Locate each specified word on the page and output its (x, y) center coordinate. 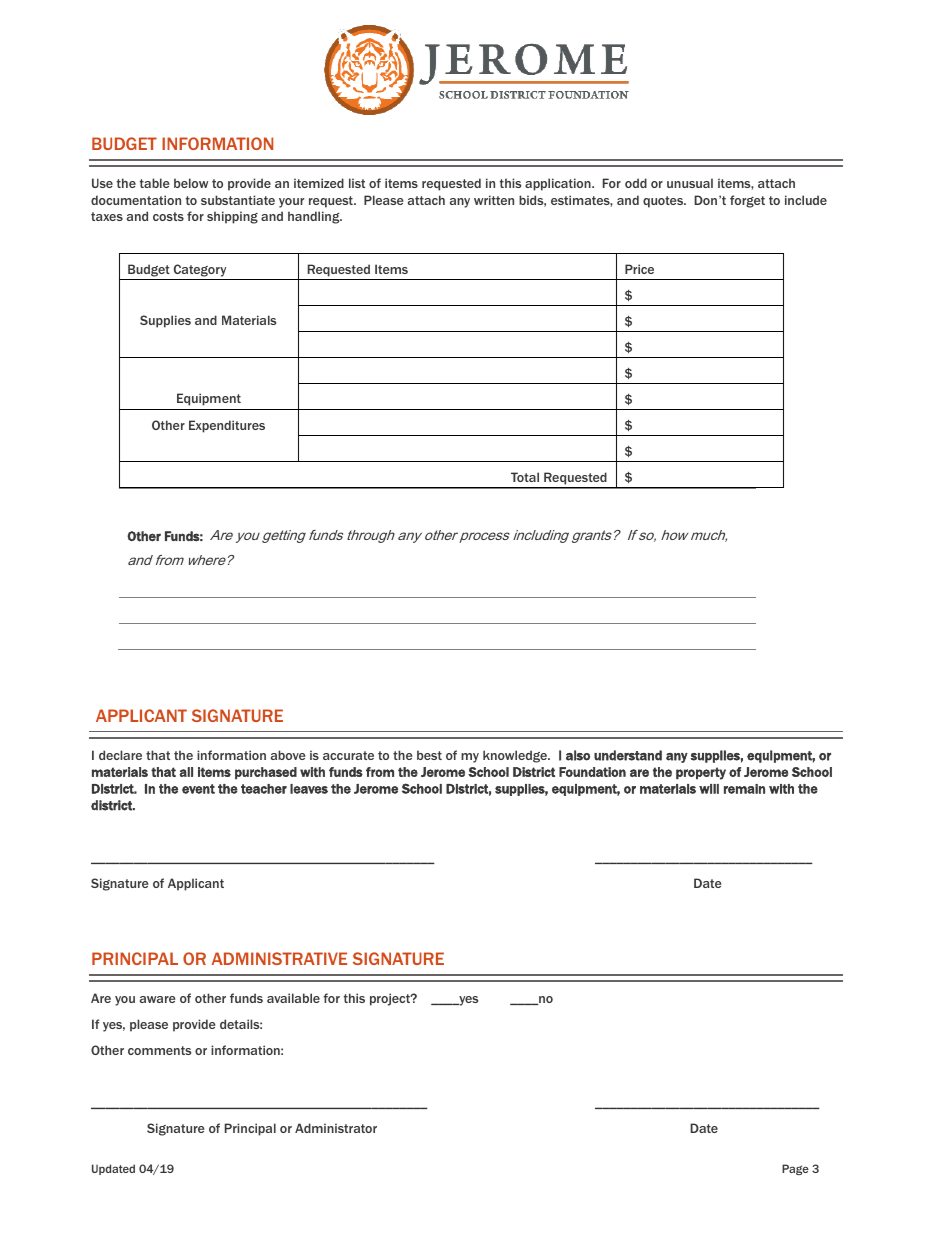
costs (168, 216)
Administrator (336, 1128)
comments (159, 1050)
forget (747, 201)
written (494, 200)
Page (795, 1169)
